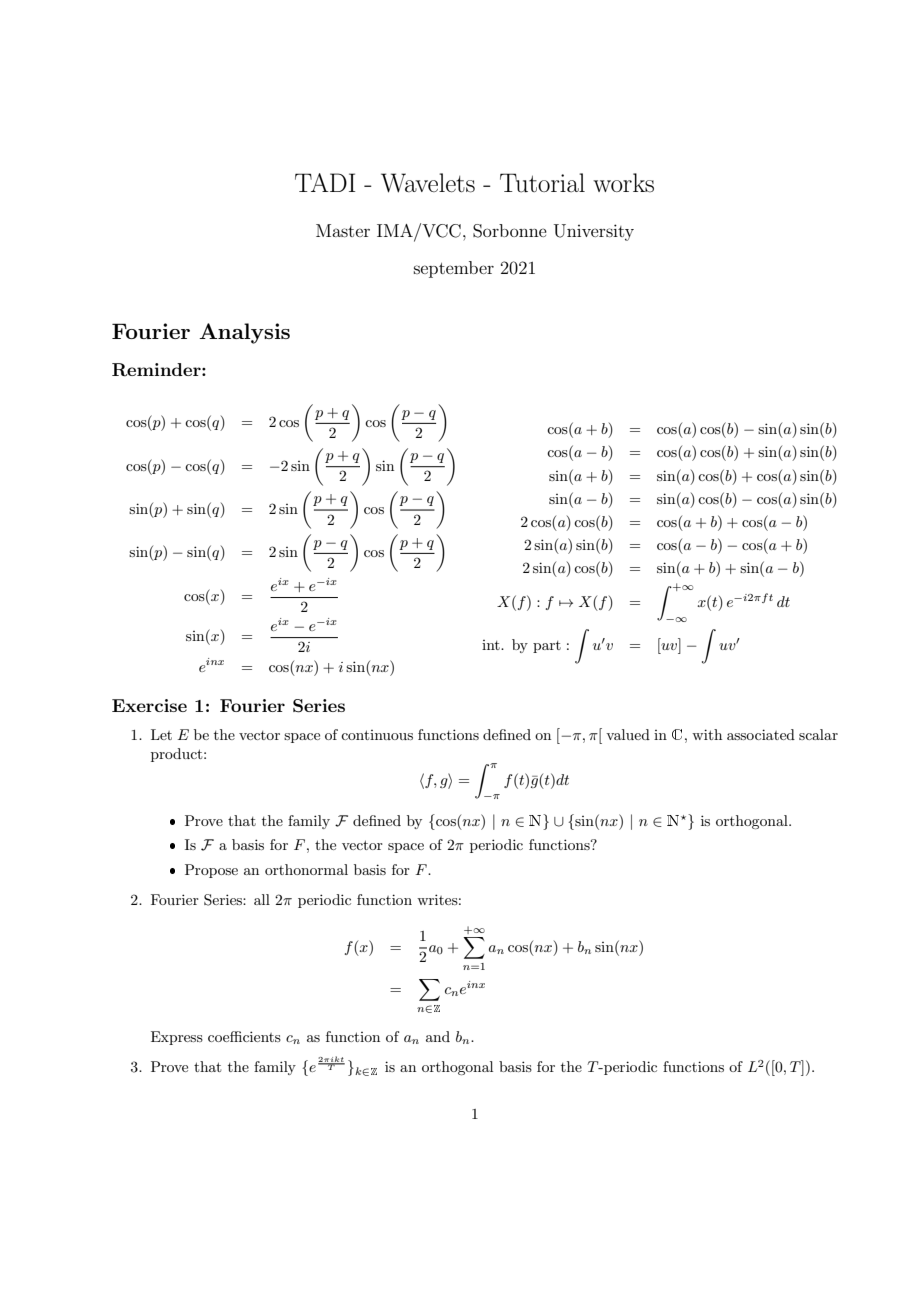  Describe the element at coordinates (761, 734) in the image. I see `associated` at that location.
